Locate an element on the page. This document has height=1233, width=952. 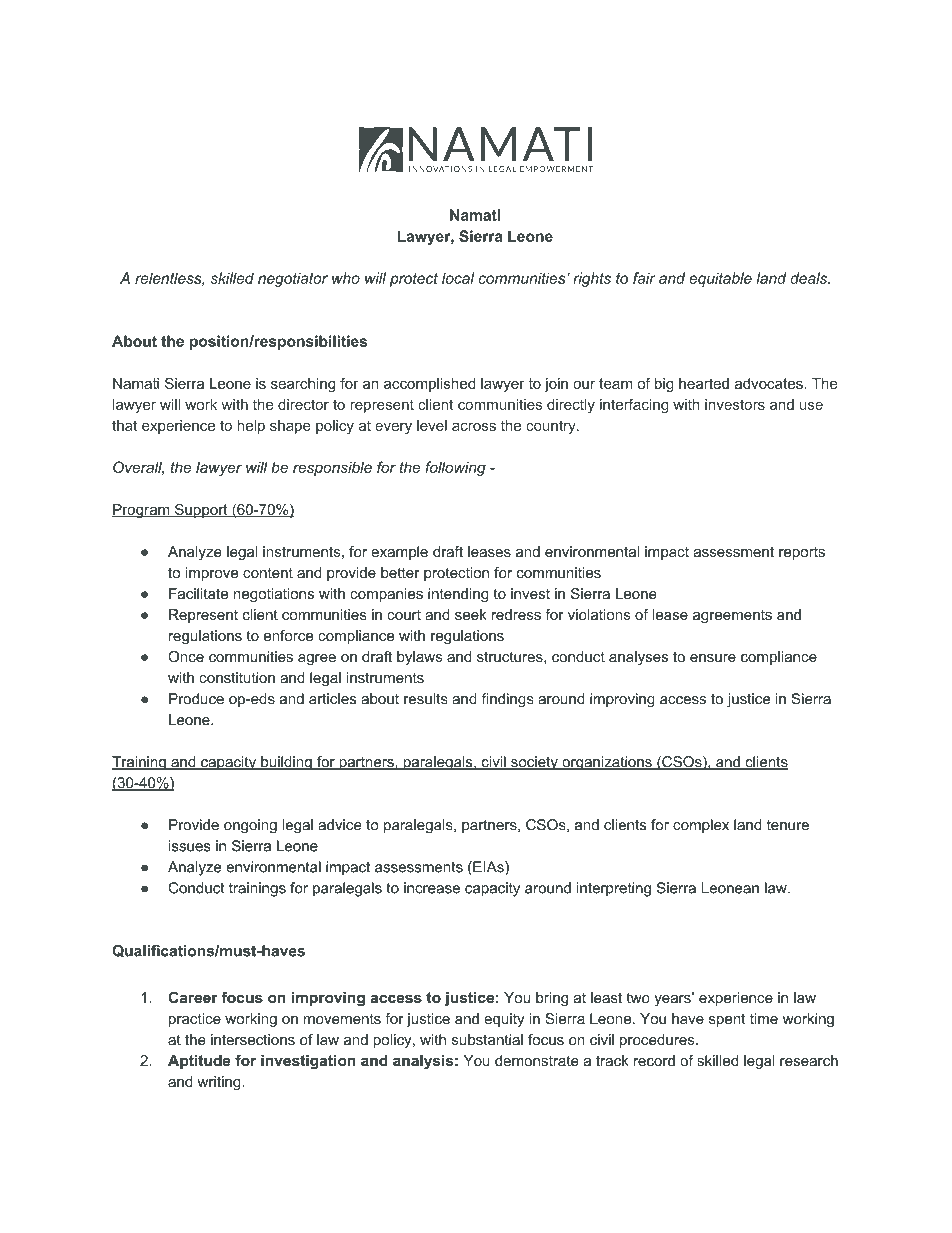
ensure is located at coordinates (713, 658).
